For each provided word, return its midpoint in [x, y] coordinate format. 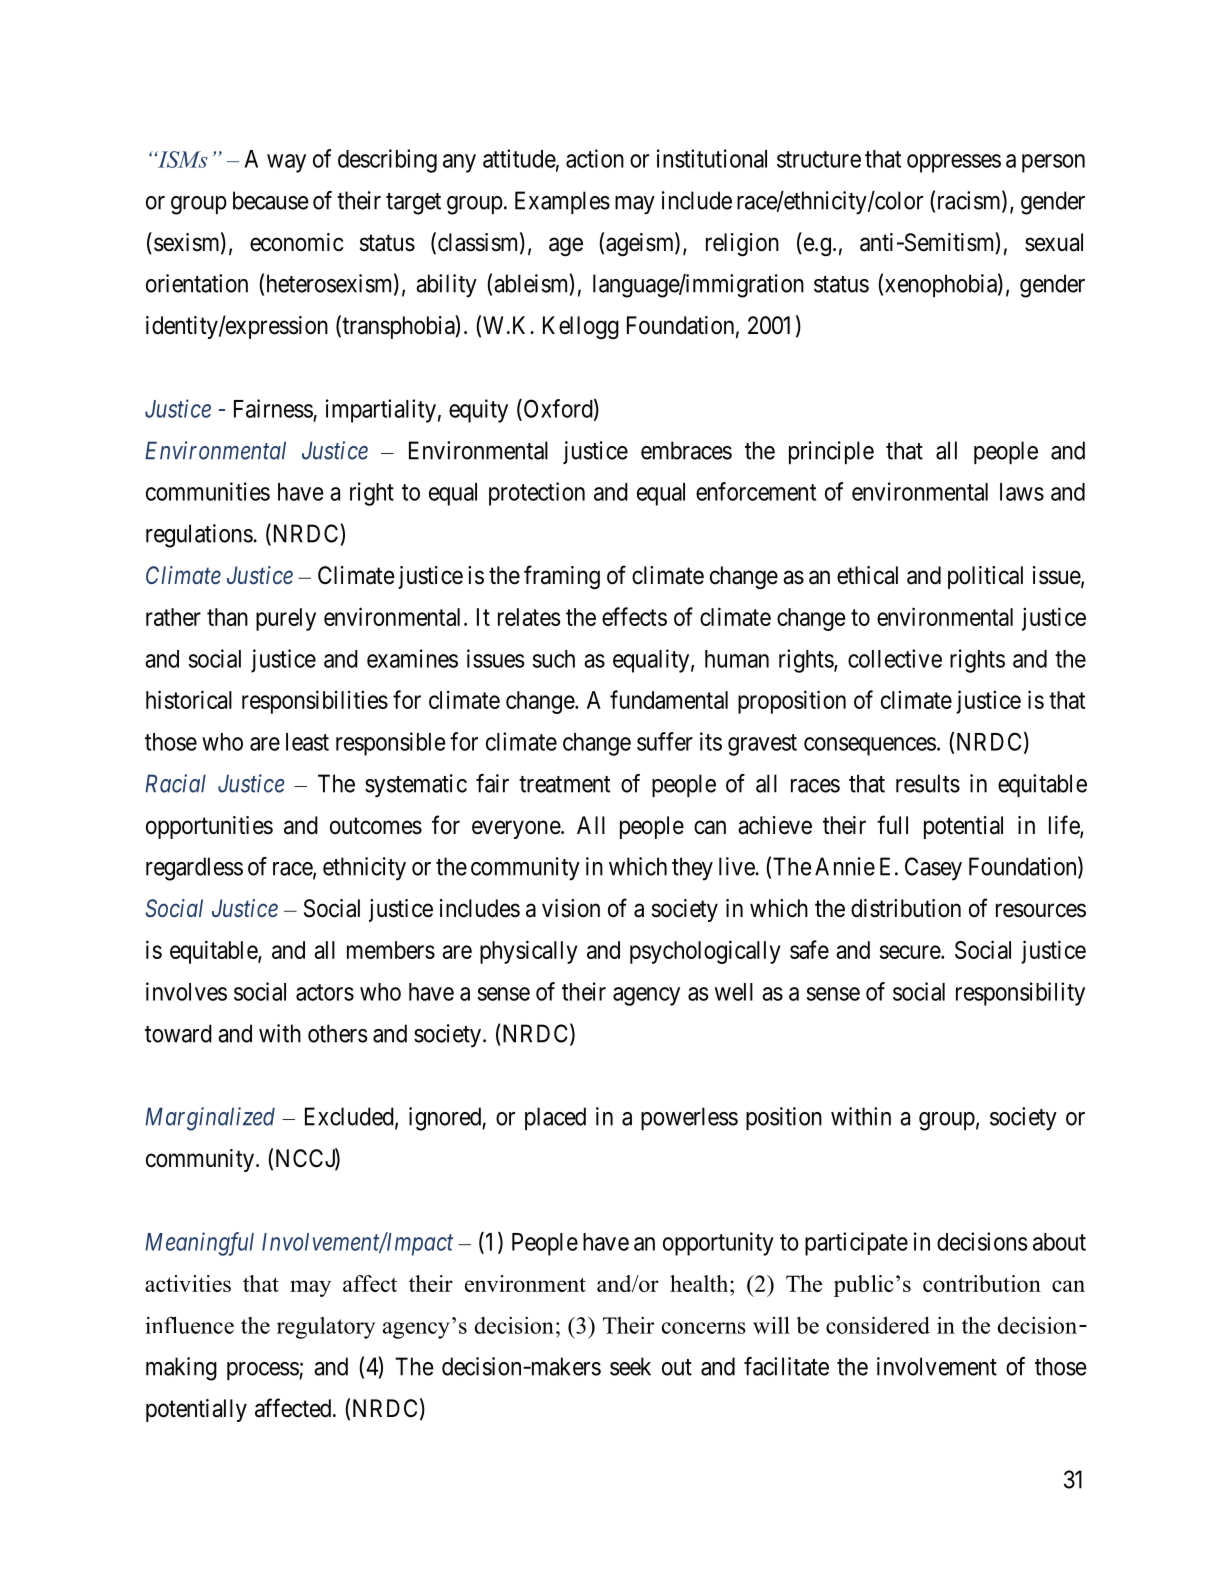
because [271, 200]
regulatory [326, 1328]
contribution [982, 1283]
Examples [562, 202]
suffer [665, 741]
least [307, 742]
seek [630, 1366]
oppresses [954, 163]
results [928, 783]
